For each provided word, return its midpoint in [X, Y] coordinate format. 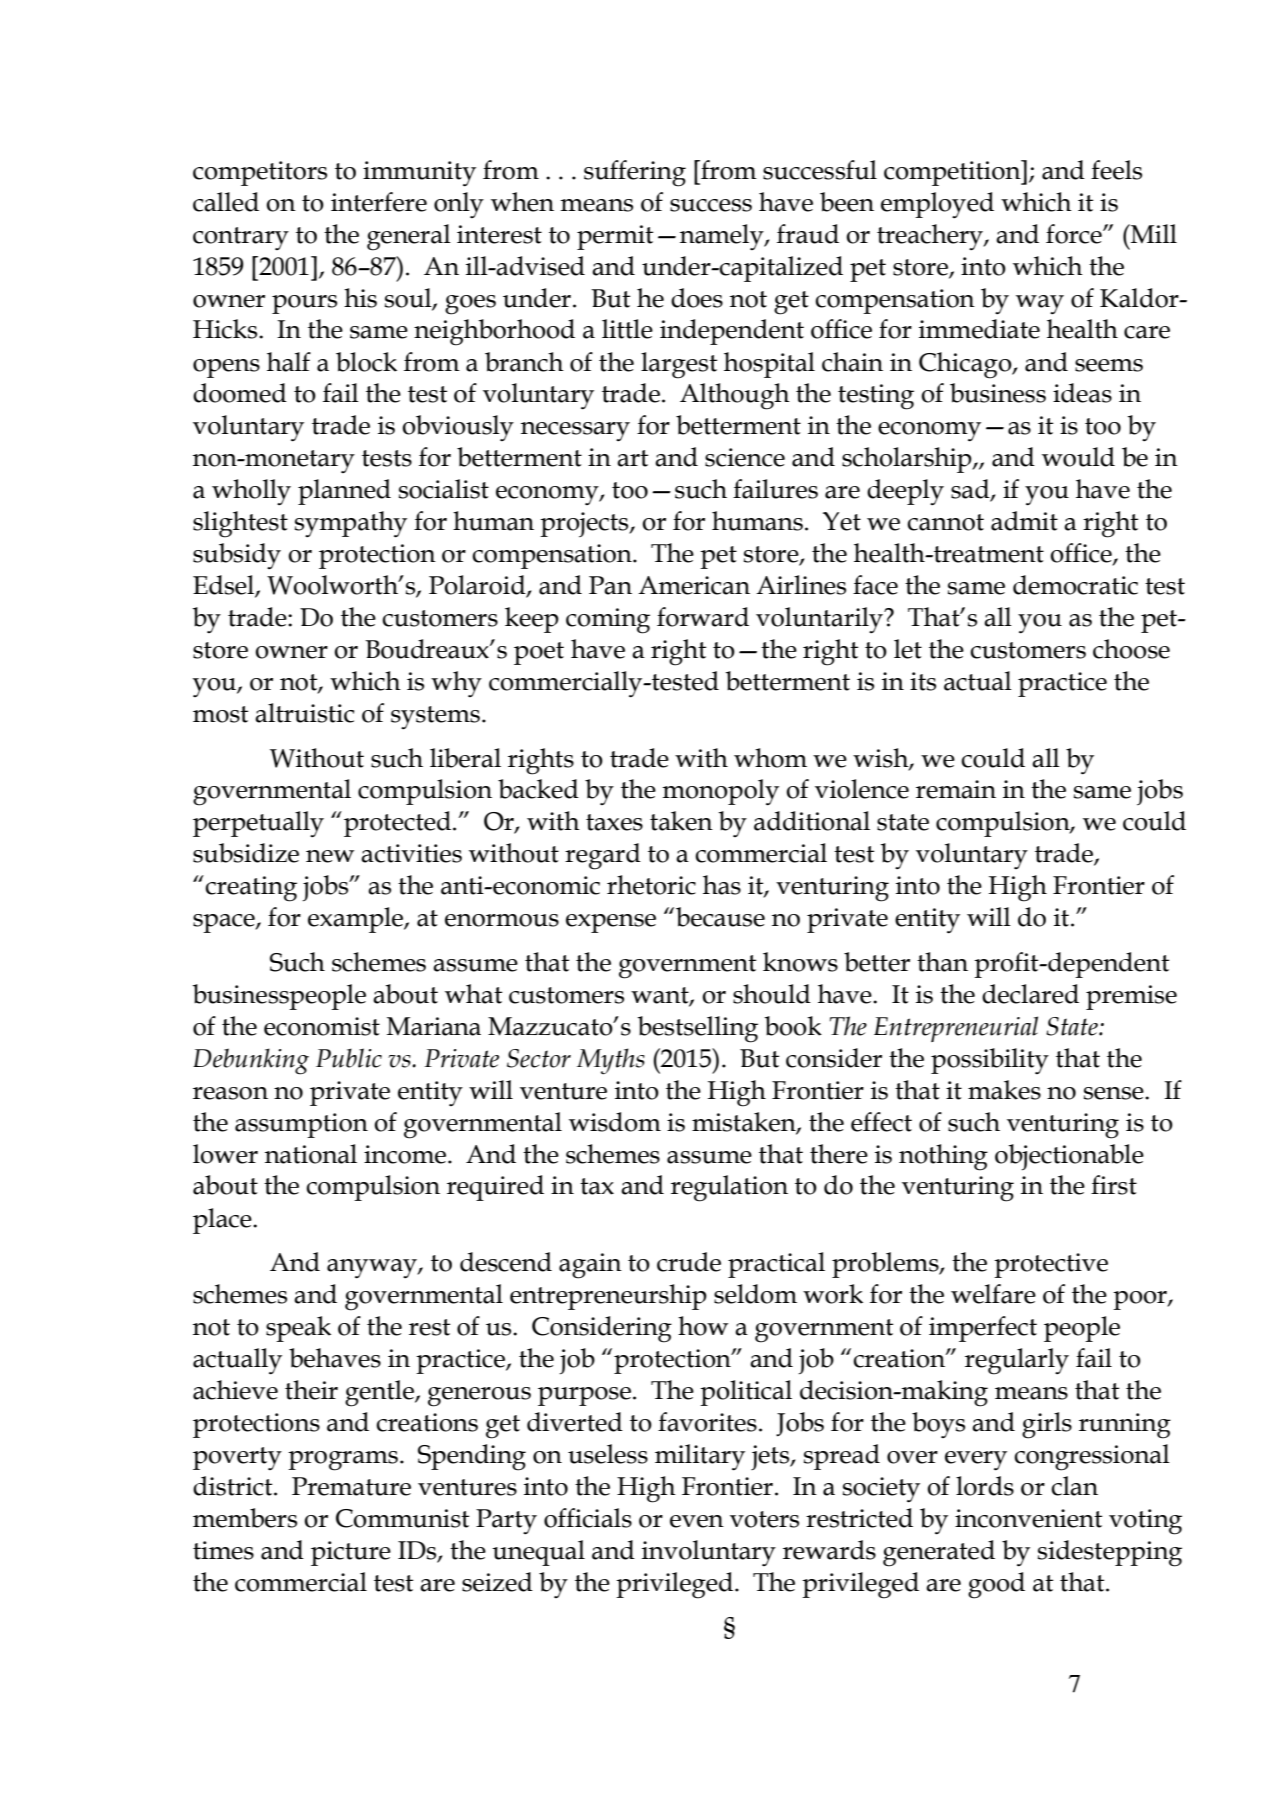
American [694, 585]
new [330, 856]
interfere [379, 202]
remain [956, 789]
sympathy [351, 524]
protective [1051, 1265]
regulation [729, 1188]
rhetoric [651, 885]
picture [351, 1553]
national [311, 1154]
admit [1024, 521]
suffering [635, 173]
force [1075, 234]
